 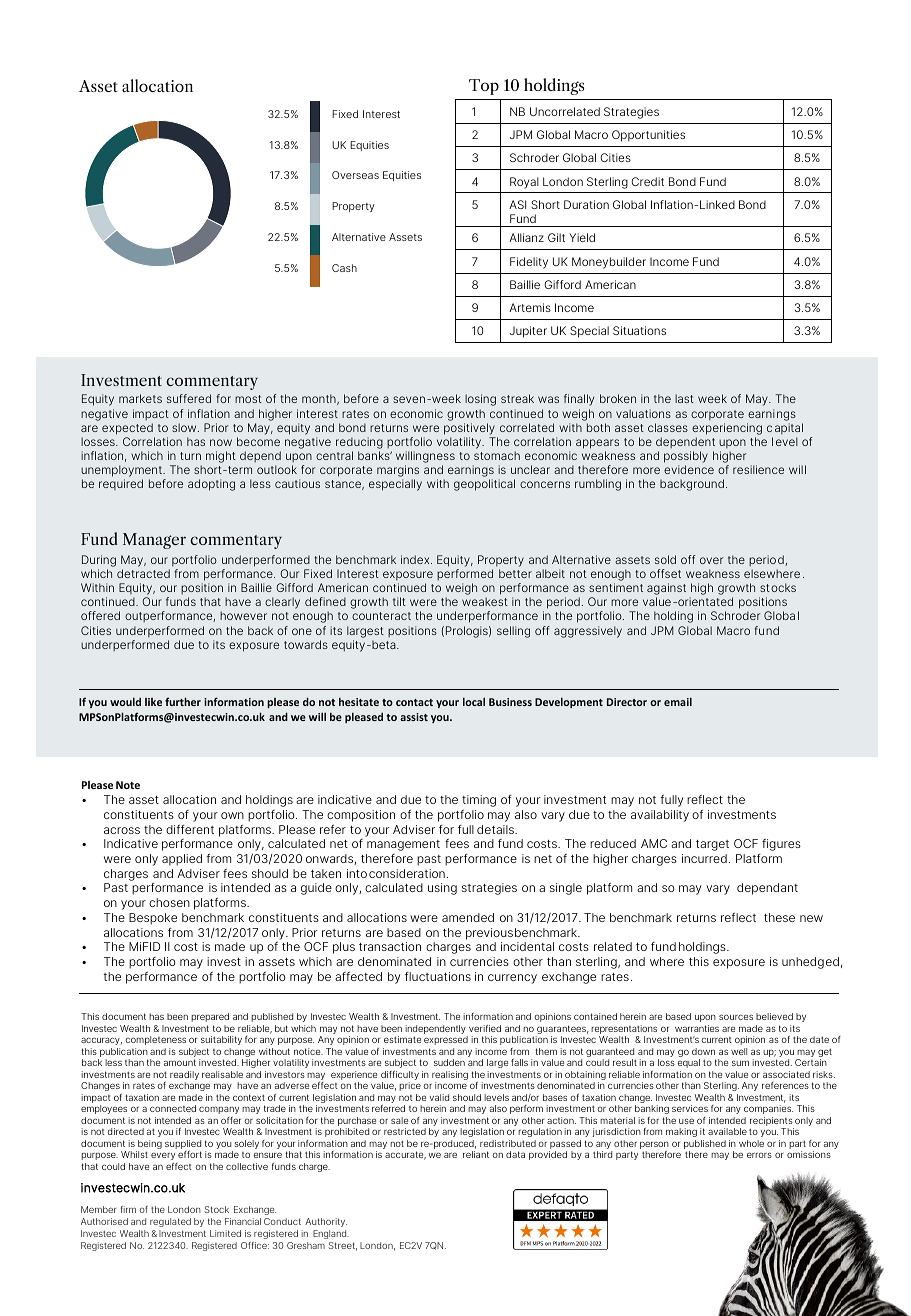 What do you see at coordinates (779, 917) in the page?
I see `these` at bounding box center [779, 917].
